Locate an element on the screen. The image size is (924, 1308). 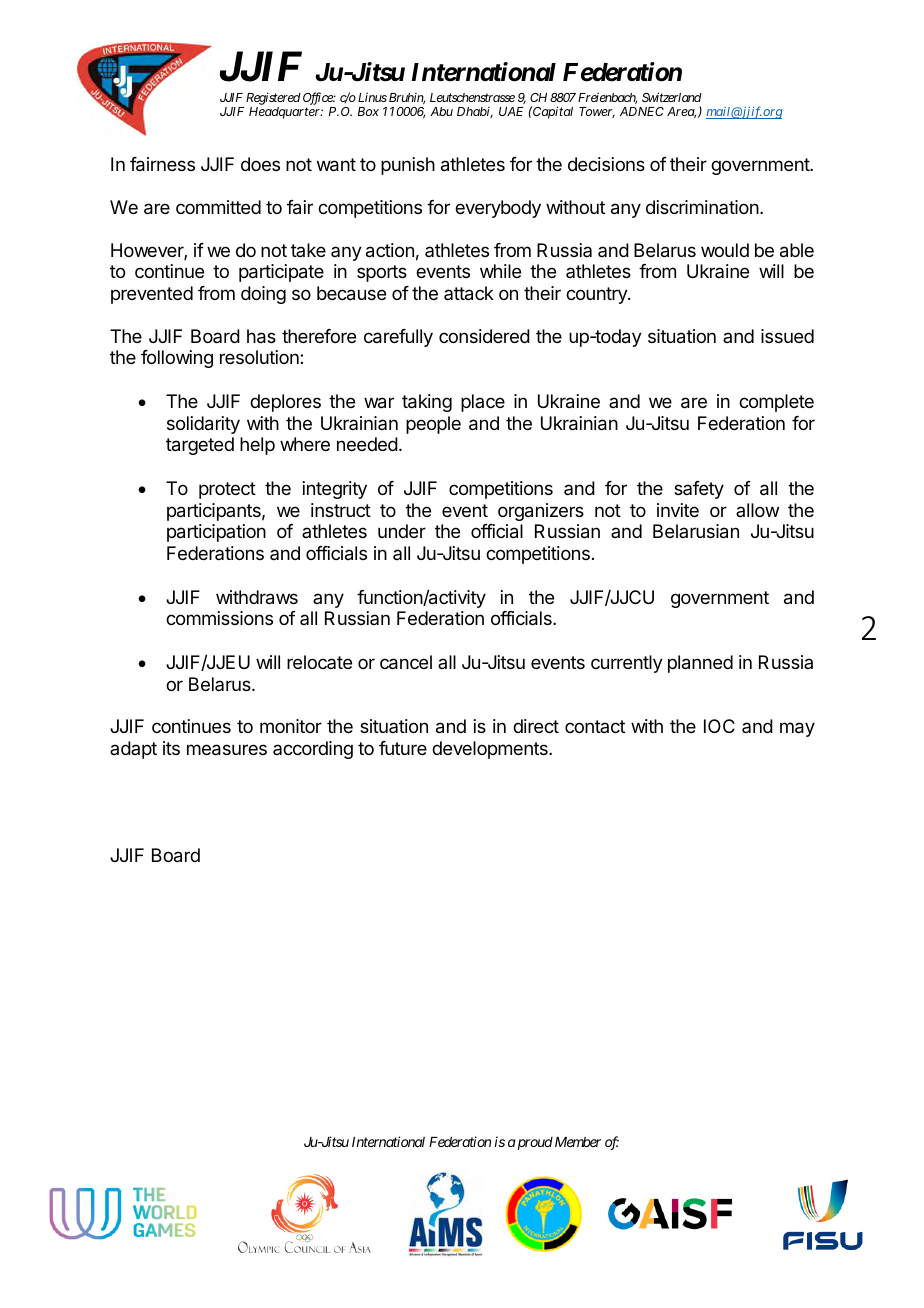
proud is located at coordinates (534, 1143).
